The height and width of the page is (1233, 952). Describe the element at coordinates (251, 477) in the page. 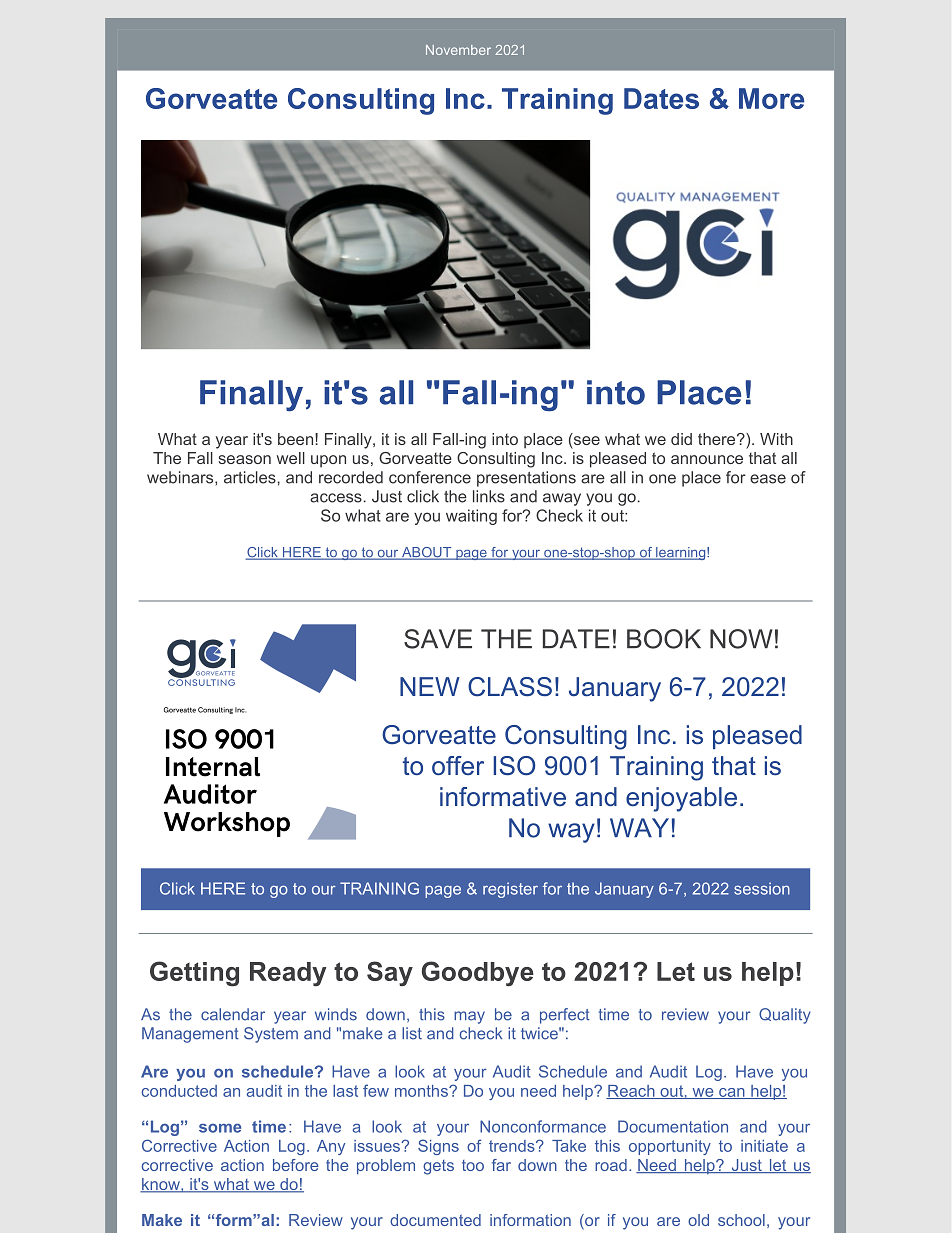

I see `articles` at that location.
